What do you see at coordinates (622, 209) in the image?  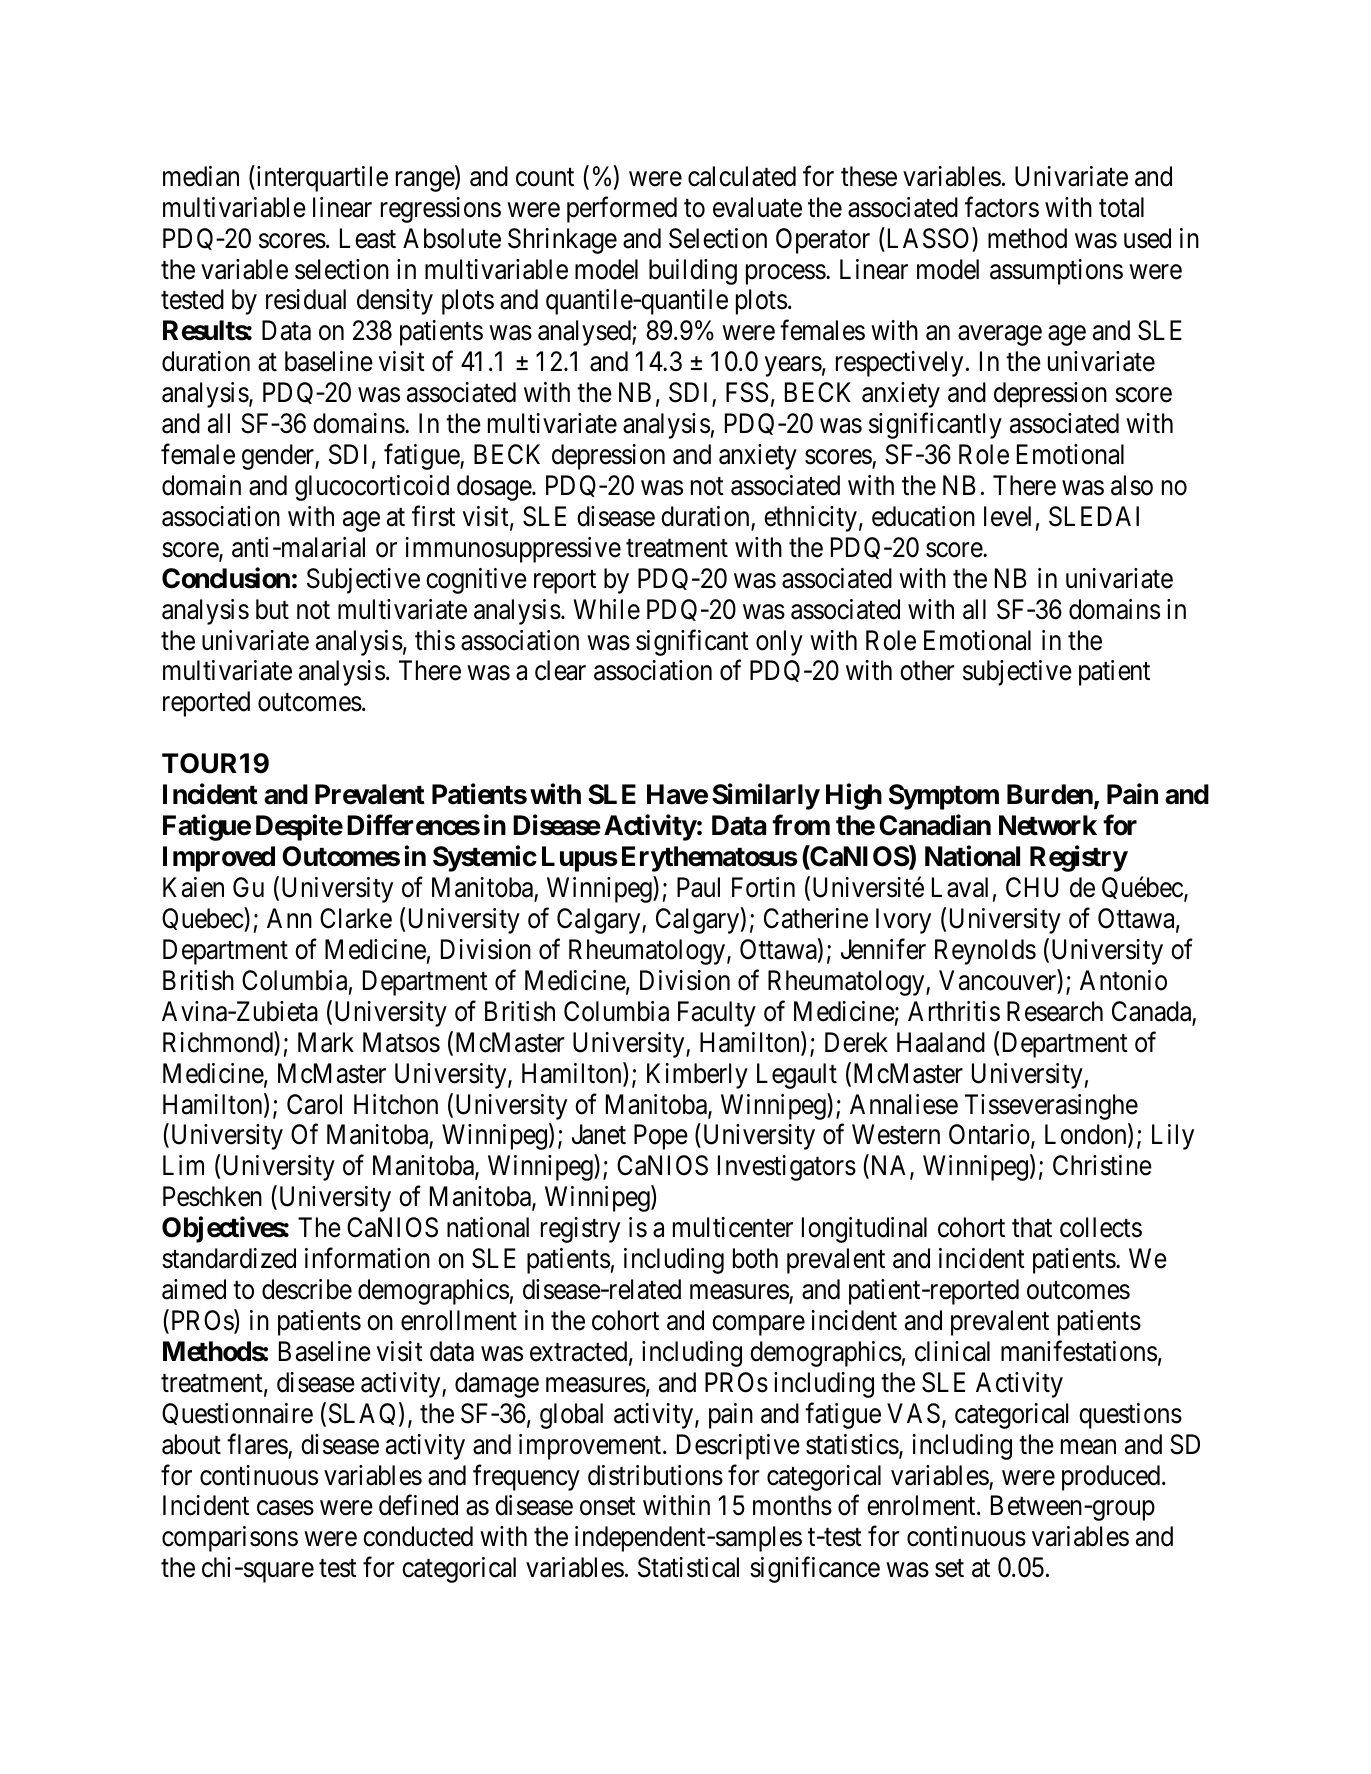 I see `performed` at bounding box center [622, 209].
